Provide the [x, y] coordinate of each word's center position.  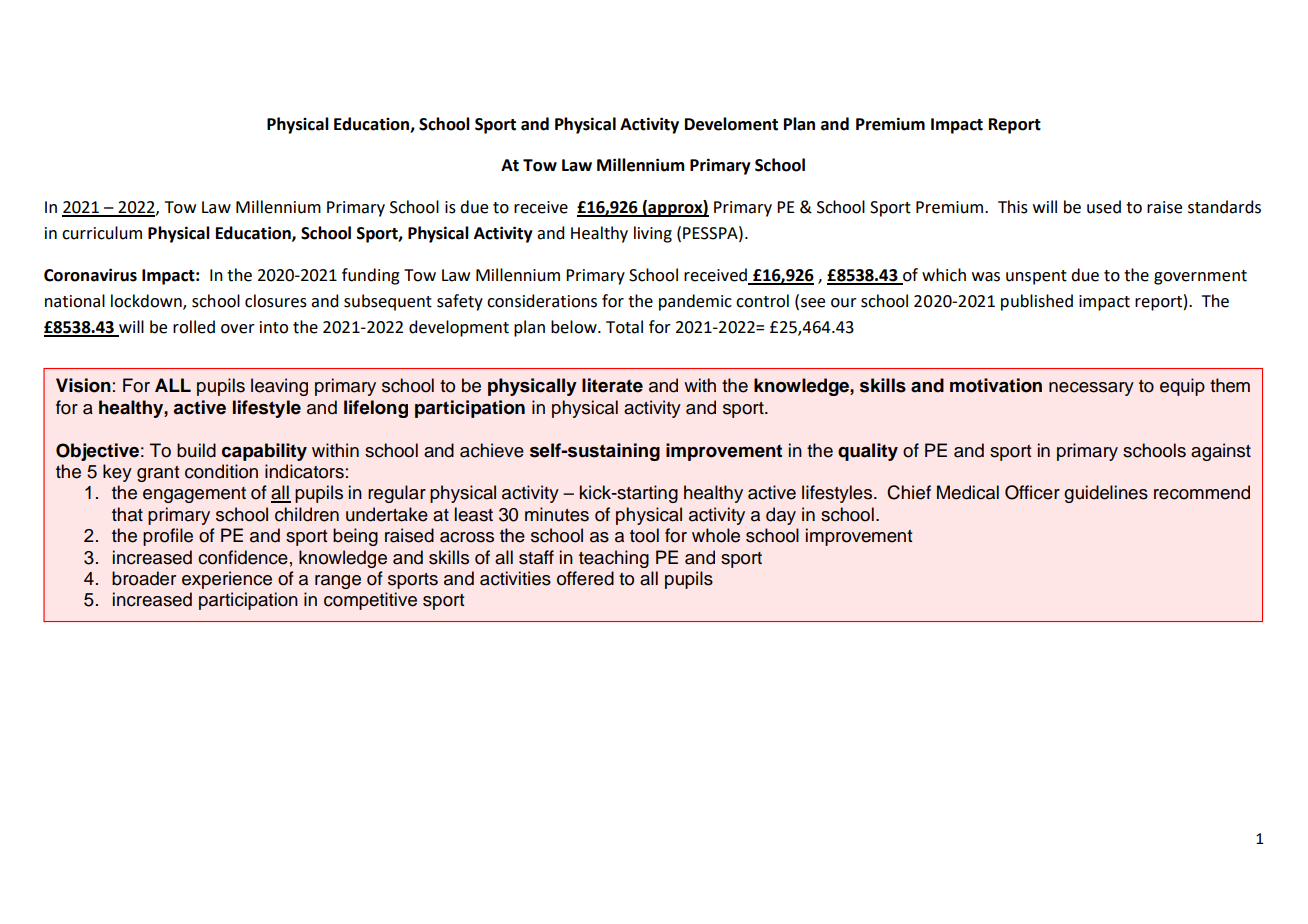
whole [716, 535]
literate [612, 385]
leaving [279, 387]
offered [585, 578]
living [653, 234]
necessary [1091, 389]
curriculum [102, 233]
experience [227, 580]
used [1104, 207]
